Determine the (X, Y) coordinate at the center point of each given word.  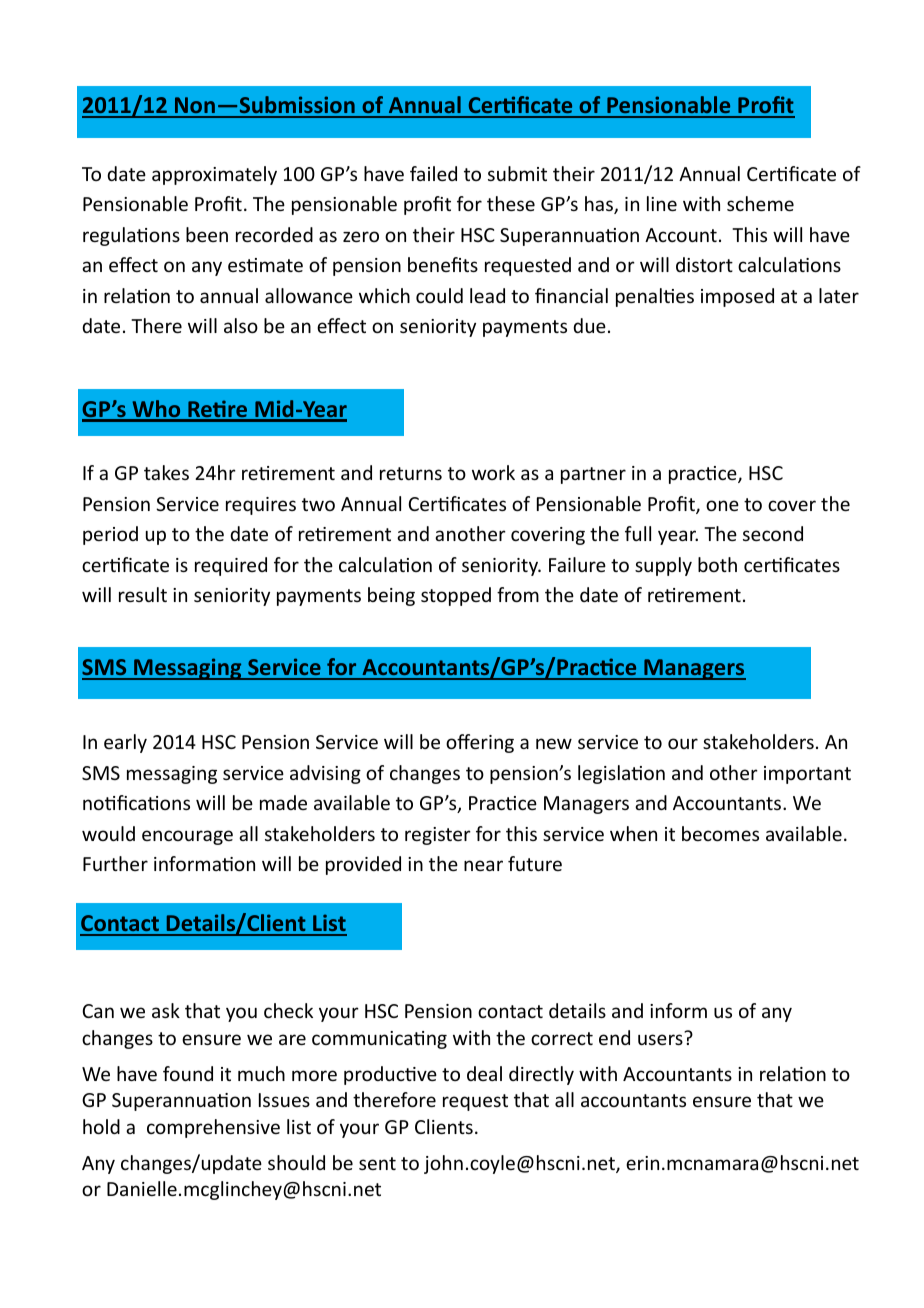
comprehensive (213, 1128)
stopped (456, 596)
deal (484, 1073)
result (143, 594)
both (717, 564)
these (511, 203)
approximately (214, 175)
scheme (760, 203)
